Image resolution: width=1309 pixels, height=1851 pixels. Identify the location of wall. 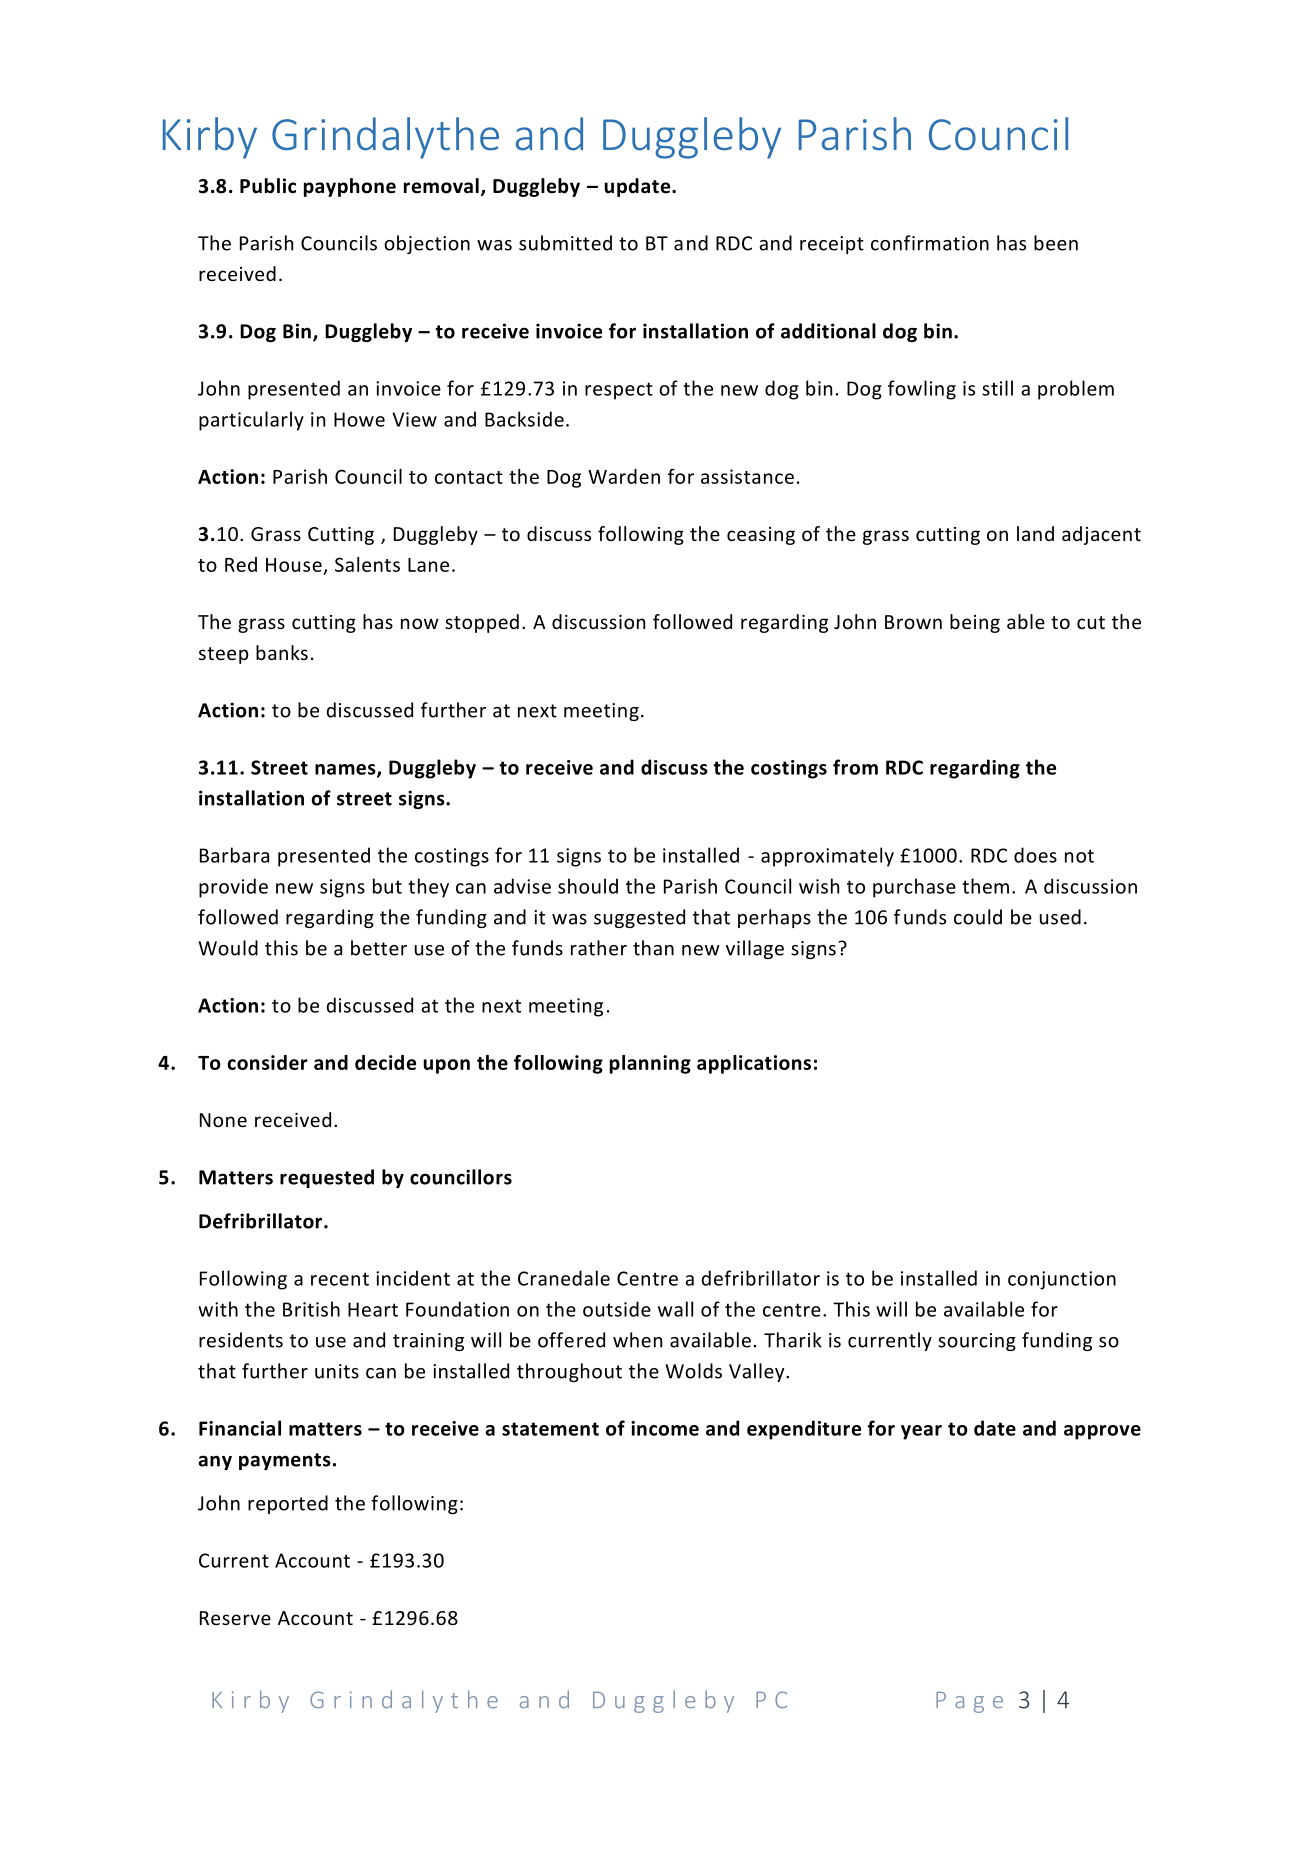
(675, 1309).
